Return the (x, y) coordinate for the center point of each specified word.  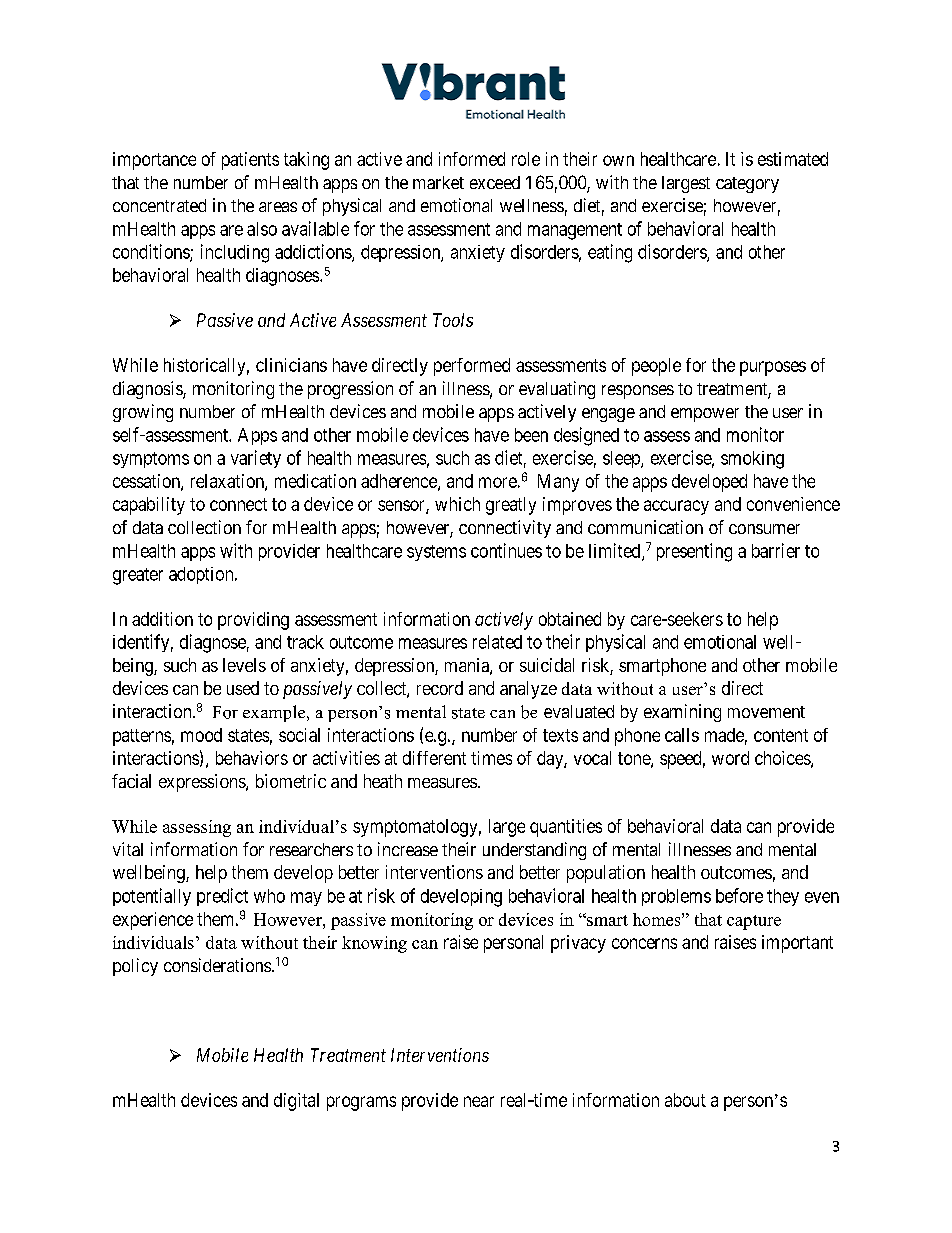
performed (472, 367)
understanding (534, 851)
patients (250, 161)
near (479, 1101)
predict (222, 897)
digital (296, 1102)
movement (766, 712)
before (739, 895)
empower (705, 415)
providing (253, 621)
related (497, 642)
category (747, 185)
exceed (495, 182)
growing (143, 413)
